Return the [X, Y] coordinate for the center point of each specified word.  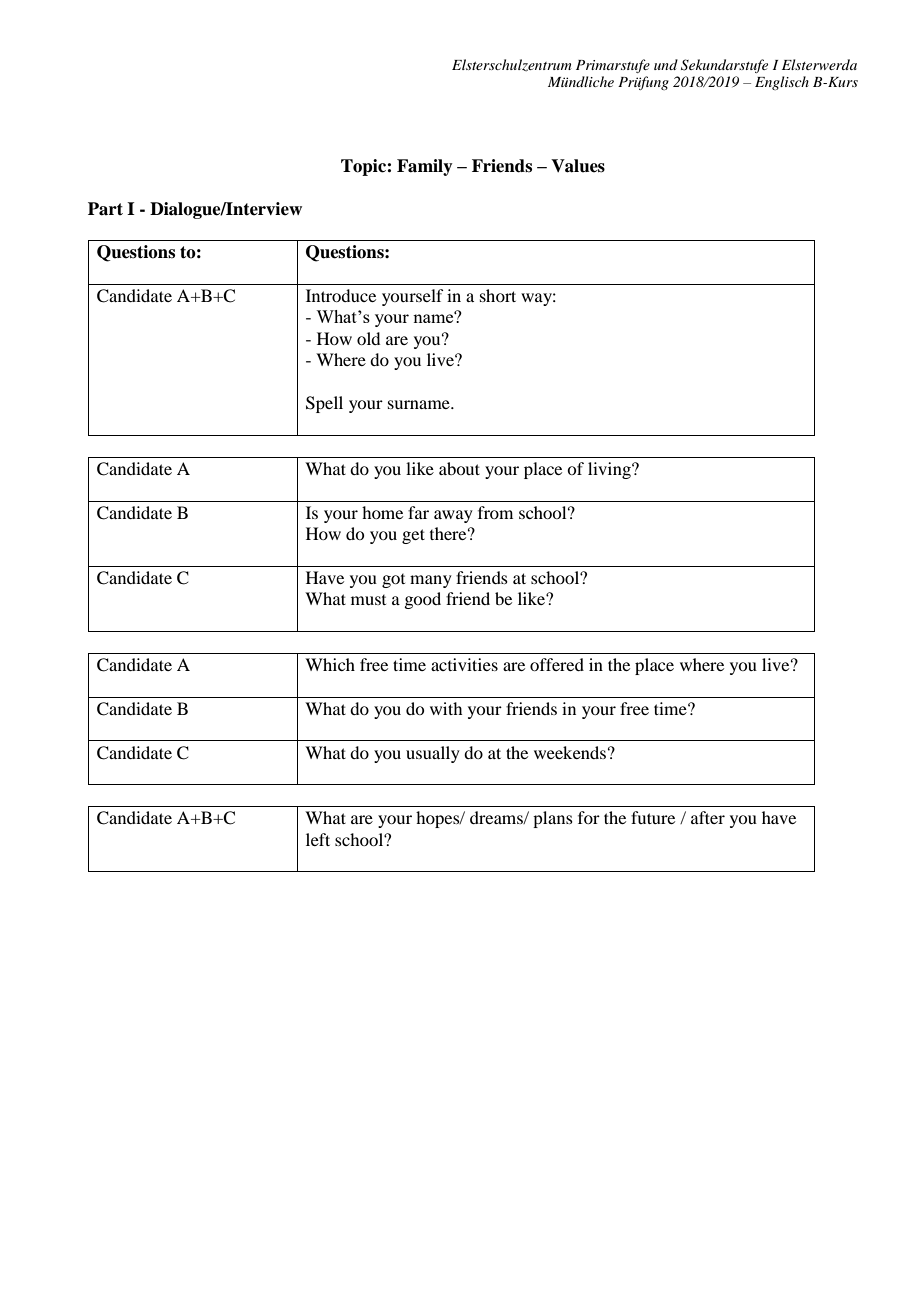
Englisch [782, 83]
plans [553, 819]
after [708, 817]
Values [578, 166]
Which [330, 664]
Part [105, 209]
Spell [324, 404]
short [498, 295]
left [318, 839]
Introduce [341, 295]
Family [425, 167]
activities [464, 664]
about [459, 468]
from [495, 512]
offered [557, 664]
